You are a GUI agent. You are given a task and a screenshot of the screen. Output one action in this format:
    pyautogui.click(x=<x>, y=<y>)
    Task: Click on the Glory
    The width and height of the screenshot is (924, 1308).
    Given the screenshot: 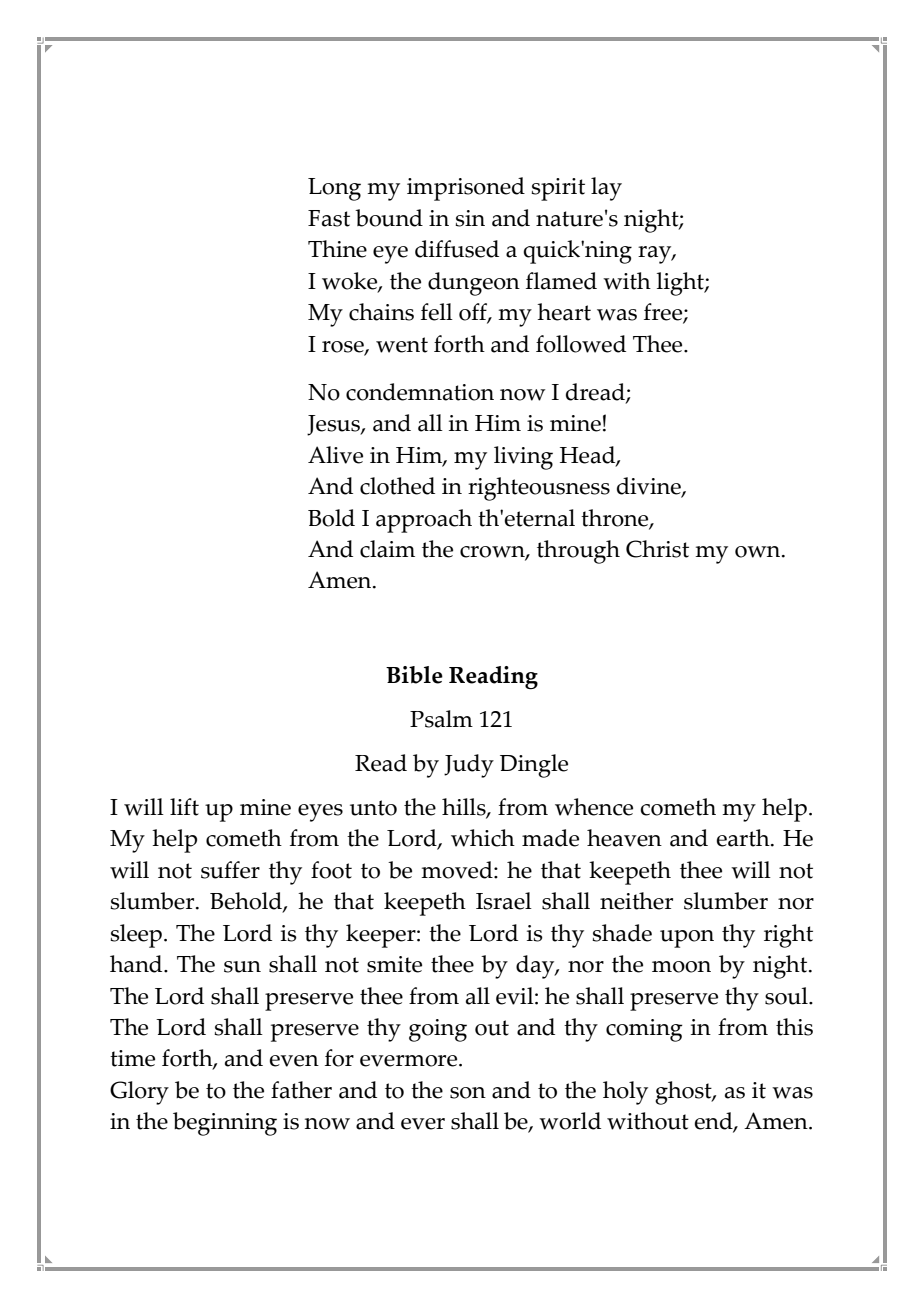 What is the action you would take?
    pyautogui.click(x=139, y=1093)
